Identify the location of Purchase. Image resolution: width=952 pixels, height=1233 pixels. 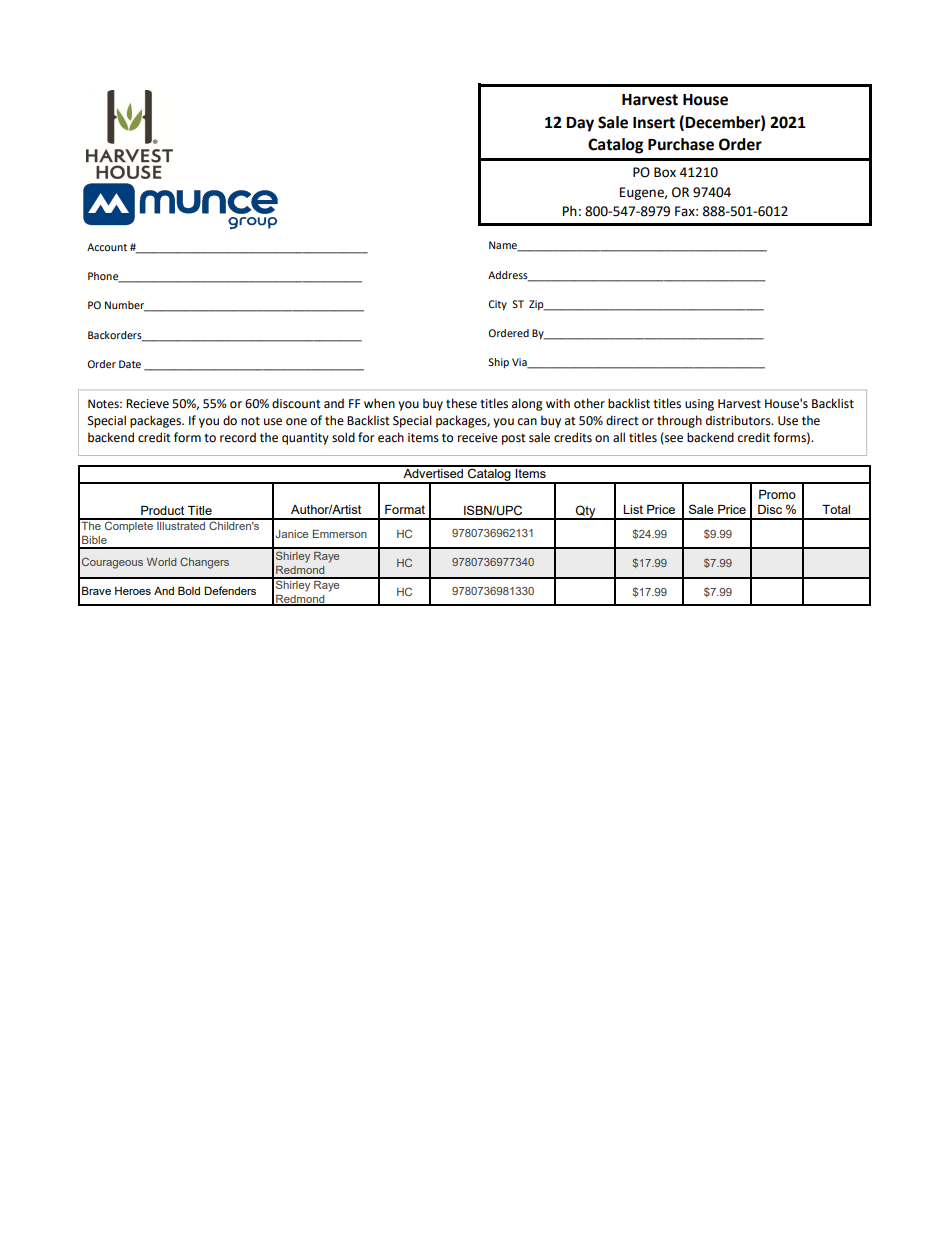
(681, 144).
